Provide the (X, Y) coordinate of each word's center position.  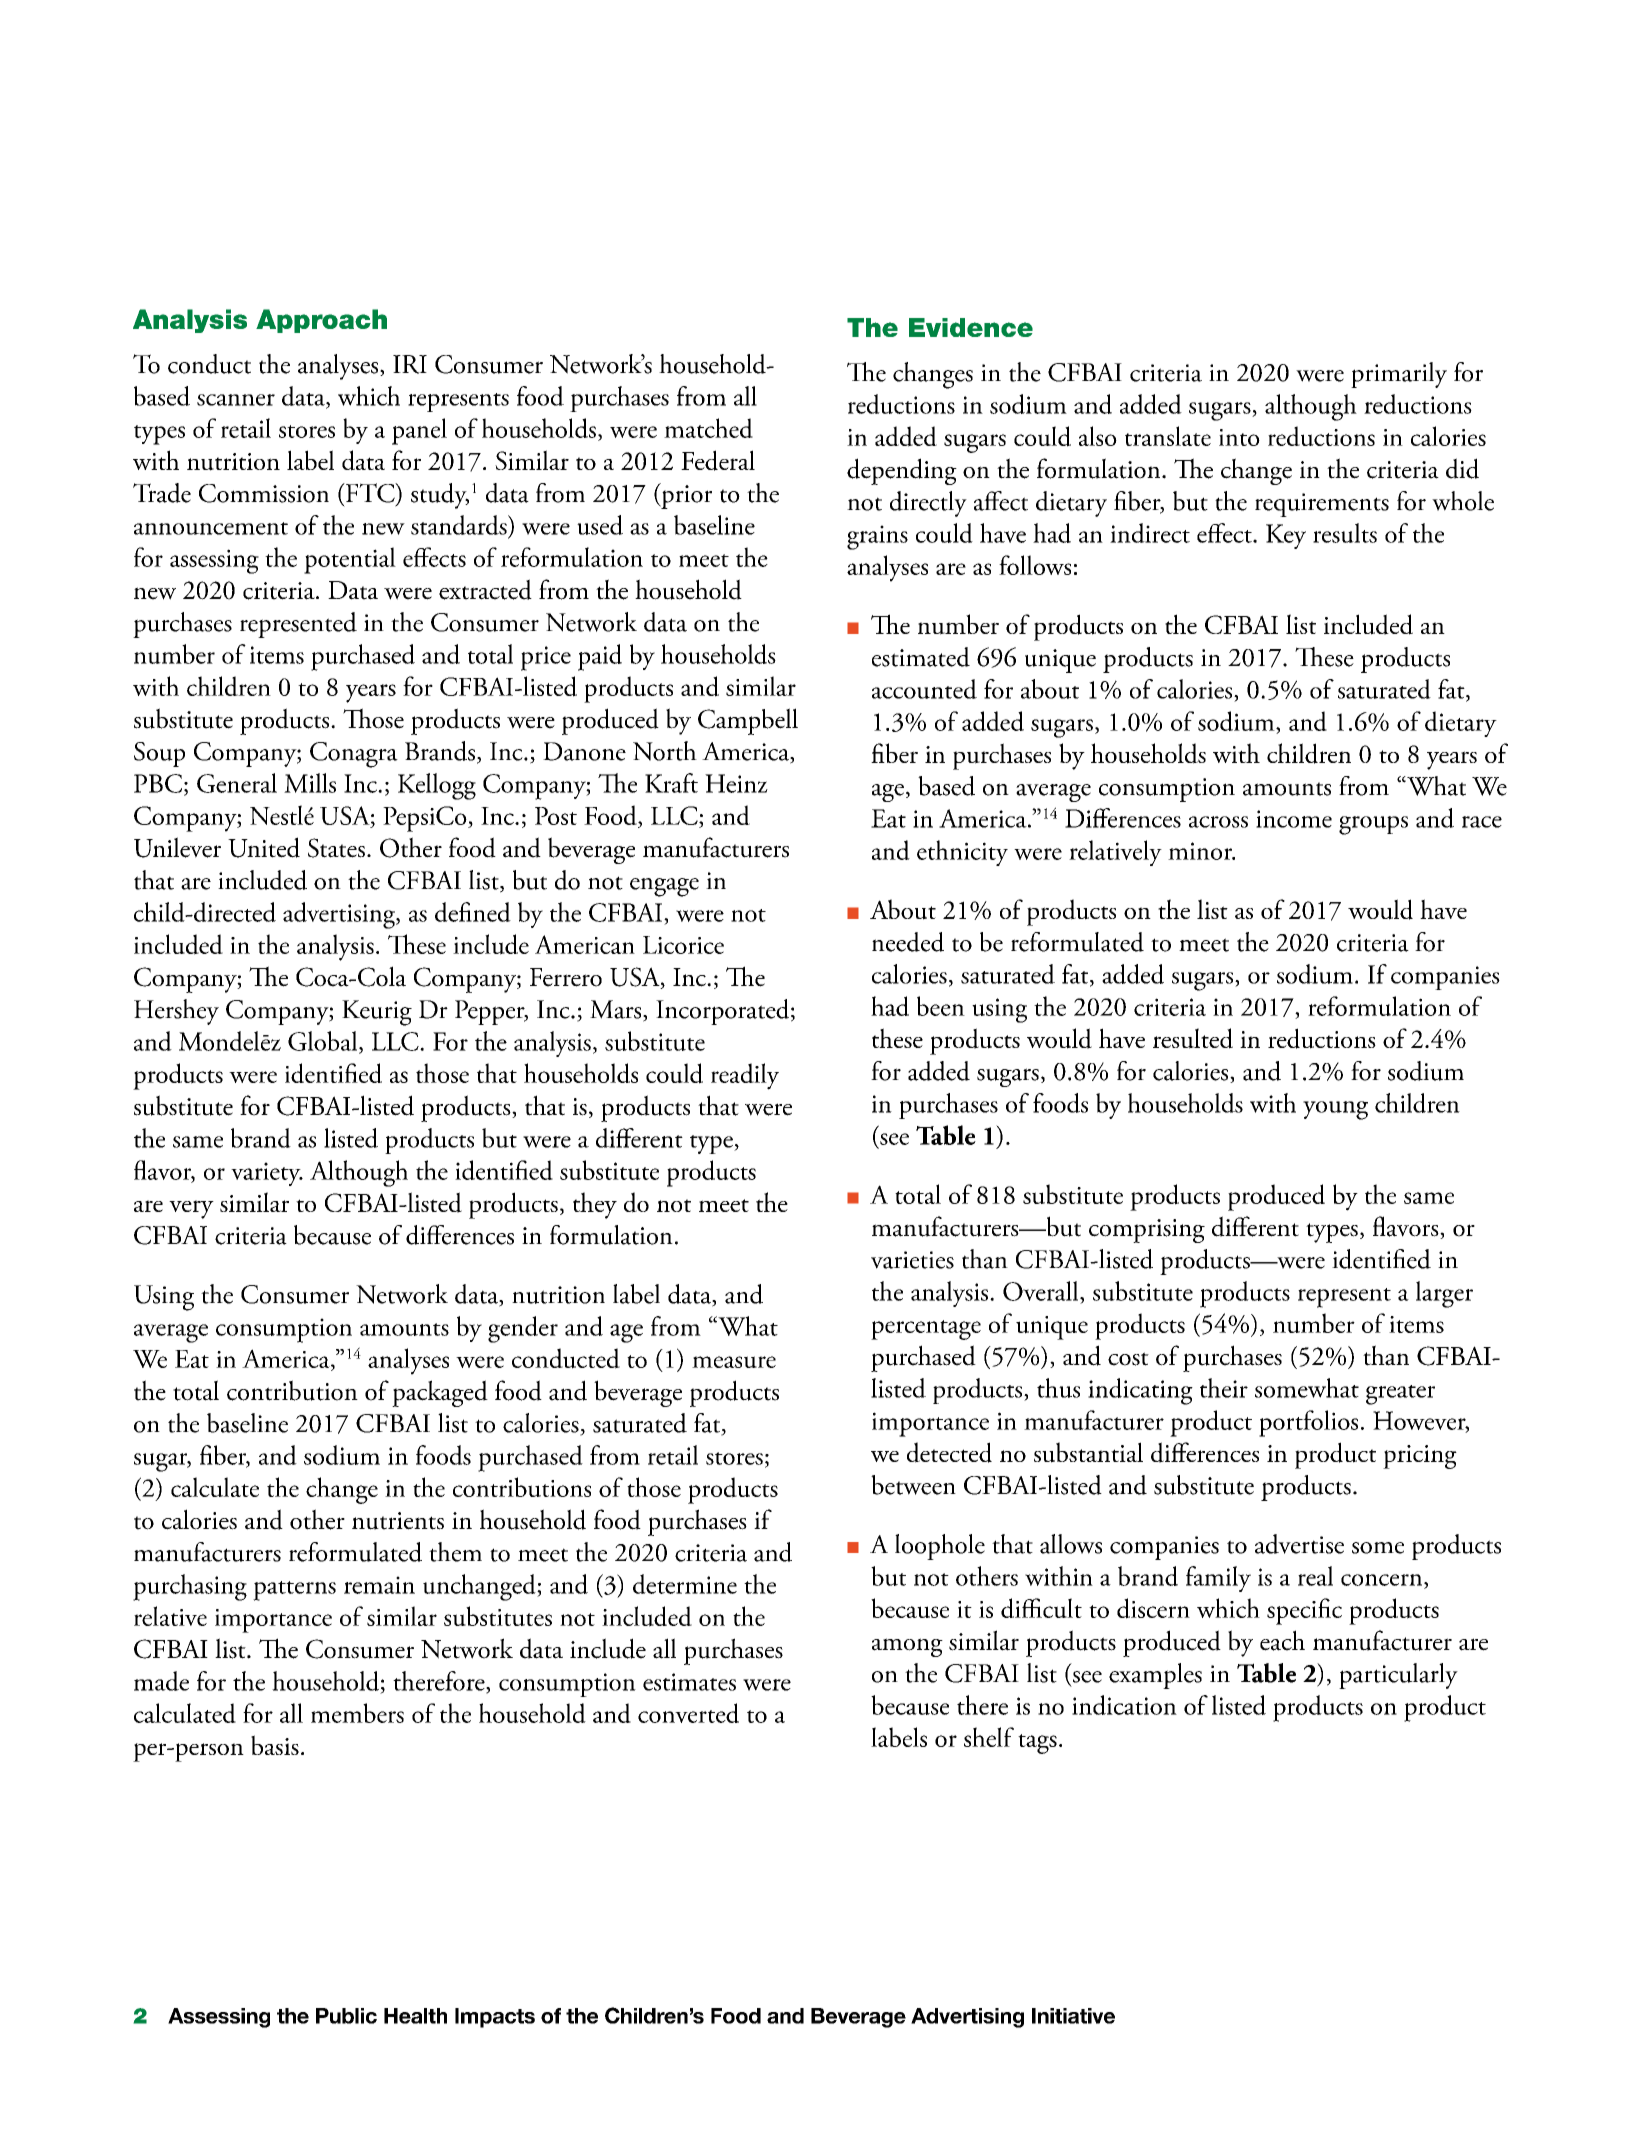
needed (908, 942)
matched (708, 428)
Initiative (1073, 2016)
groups (1373, 825)
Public (346, 2016)
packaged (440, 1393)
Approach (321, 321)
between (913, 1485)
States (336, 848)
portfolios (1308, 1423)
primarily (1399, 375)
